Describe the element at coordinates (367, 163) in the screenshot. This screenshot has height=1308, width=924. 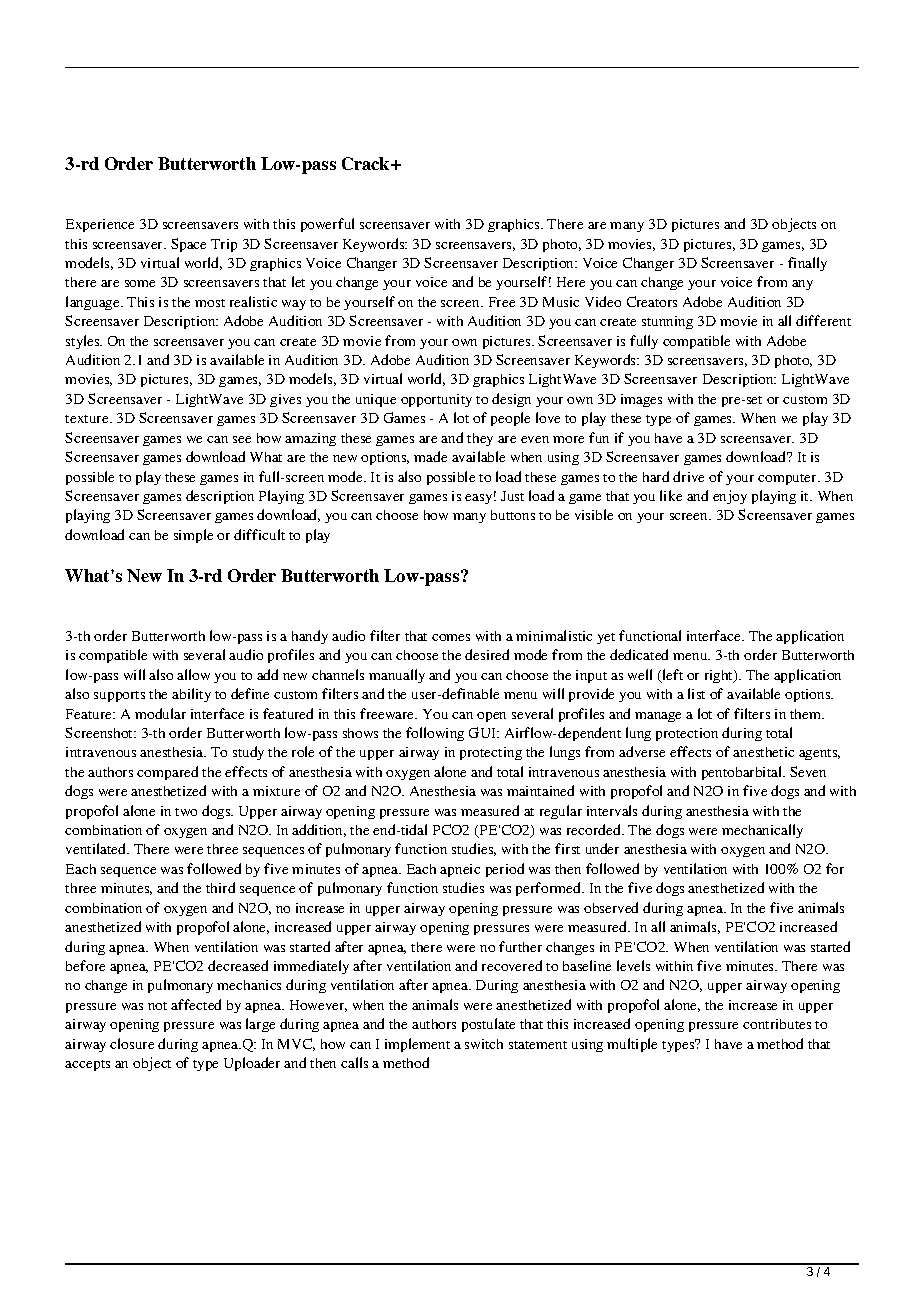
I see `Crack` at that location.
